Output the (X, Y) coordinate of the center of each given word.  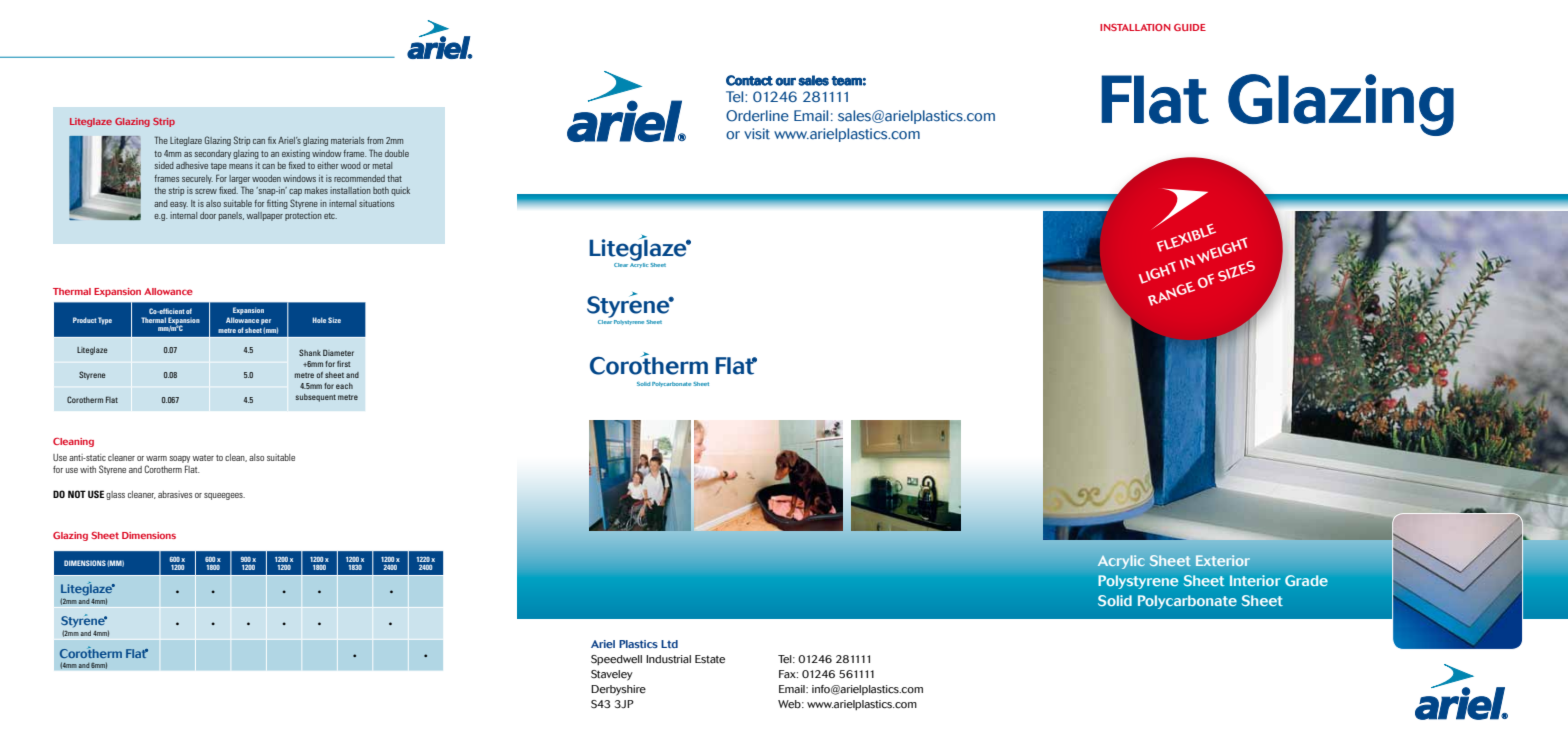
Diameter (338, 352)
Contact (749, 80)
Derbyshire (618, 690)
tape (219, 167)
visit (757, 134)
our (785, 81)
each (344, 386)
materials (347, 140)
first (344, 364)
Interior (1255, 580)
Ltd (669, 644)
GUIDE (1190, 27)
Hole (319, 320)
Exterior (1223, 560)
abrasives (175, 494)
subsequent (316, 398)
